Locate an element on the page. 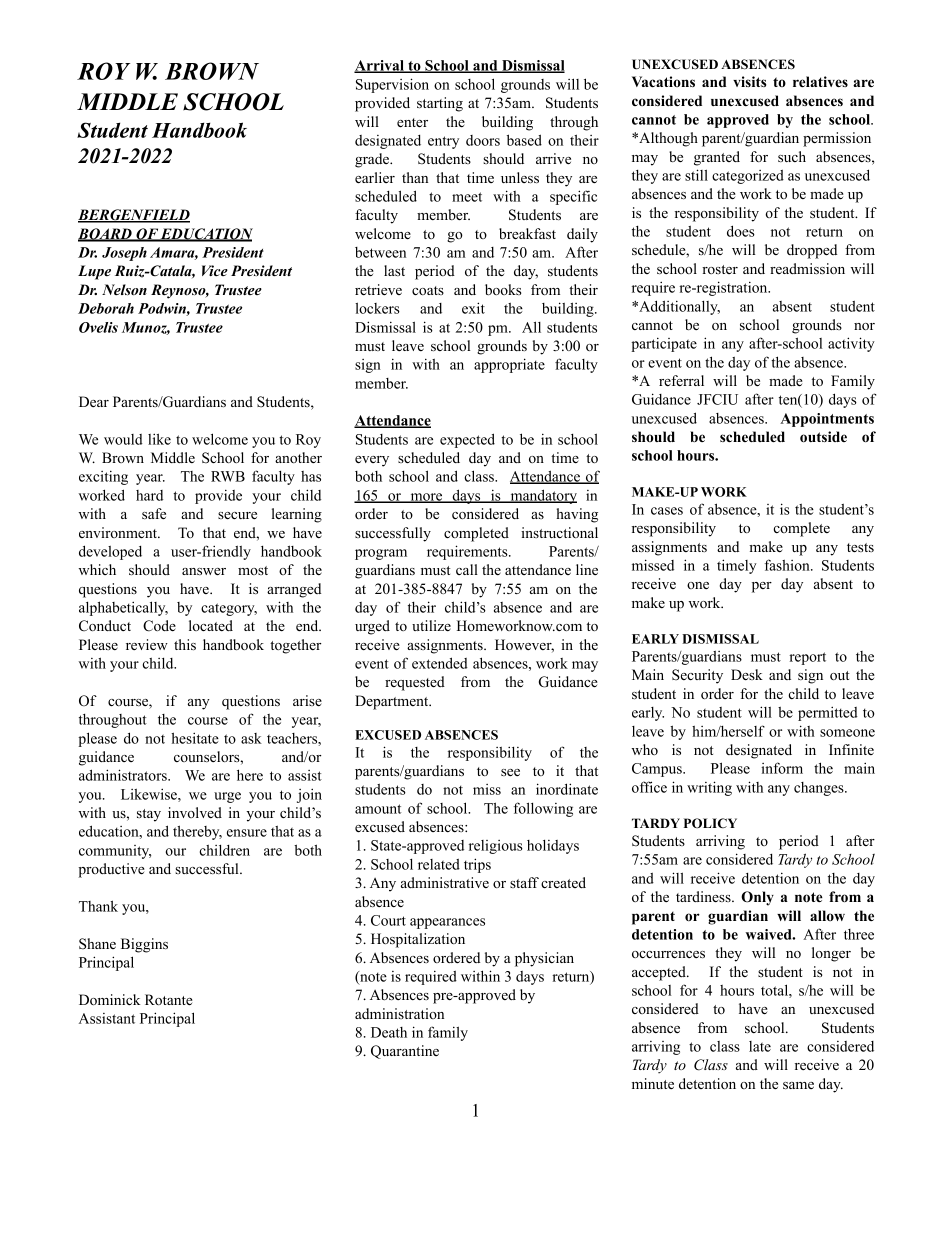  hesitate is located at coordinates (195, 738).
